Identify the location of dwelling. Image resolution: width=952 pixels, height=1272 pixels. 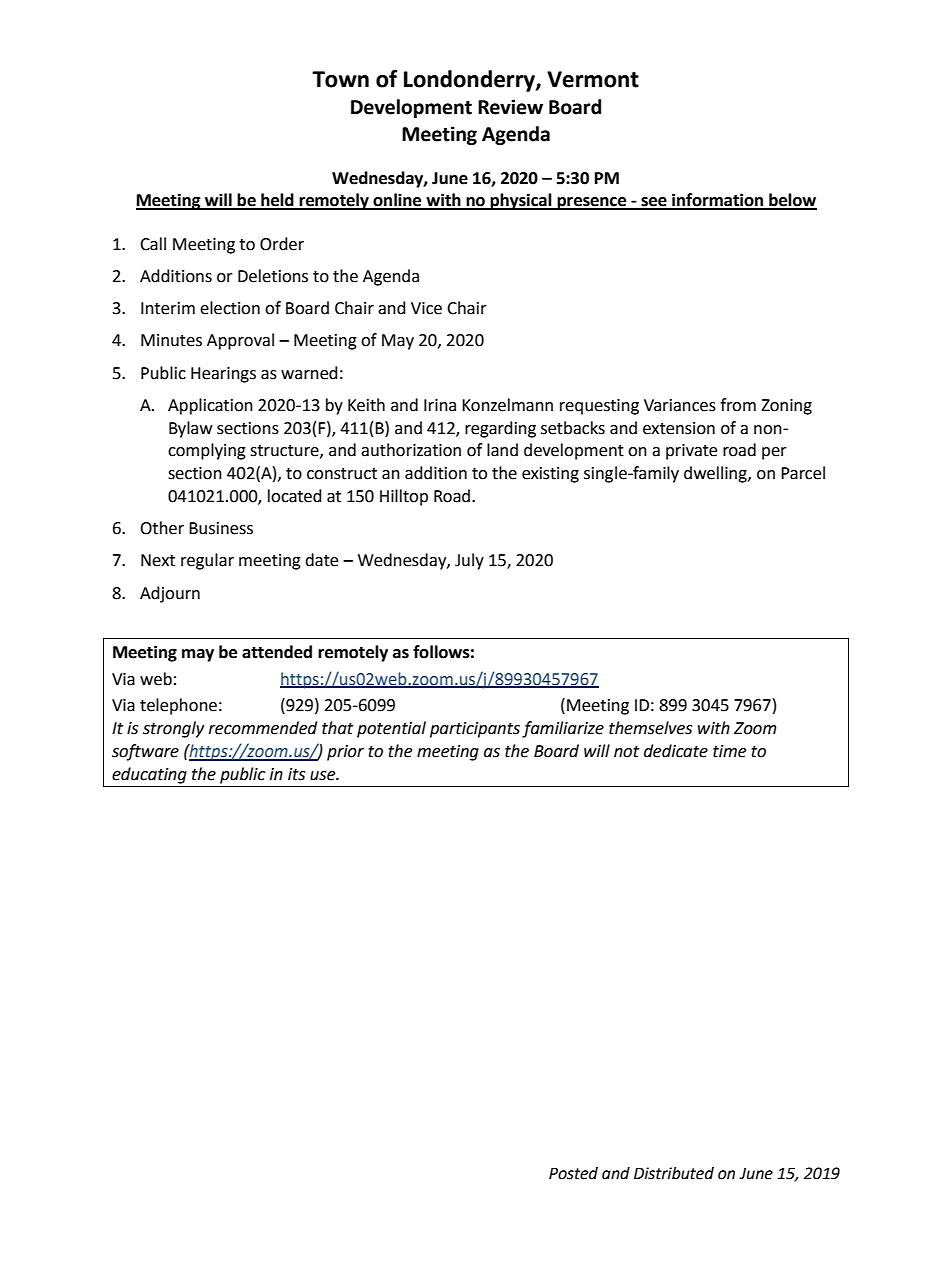
(716, 474).
